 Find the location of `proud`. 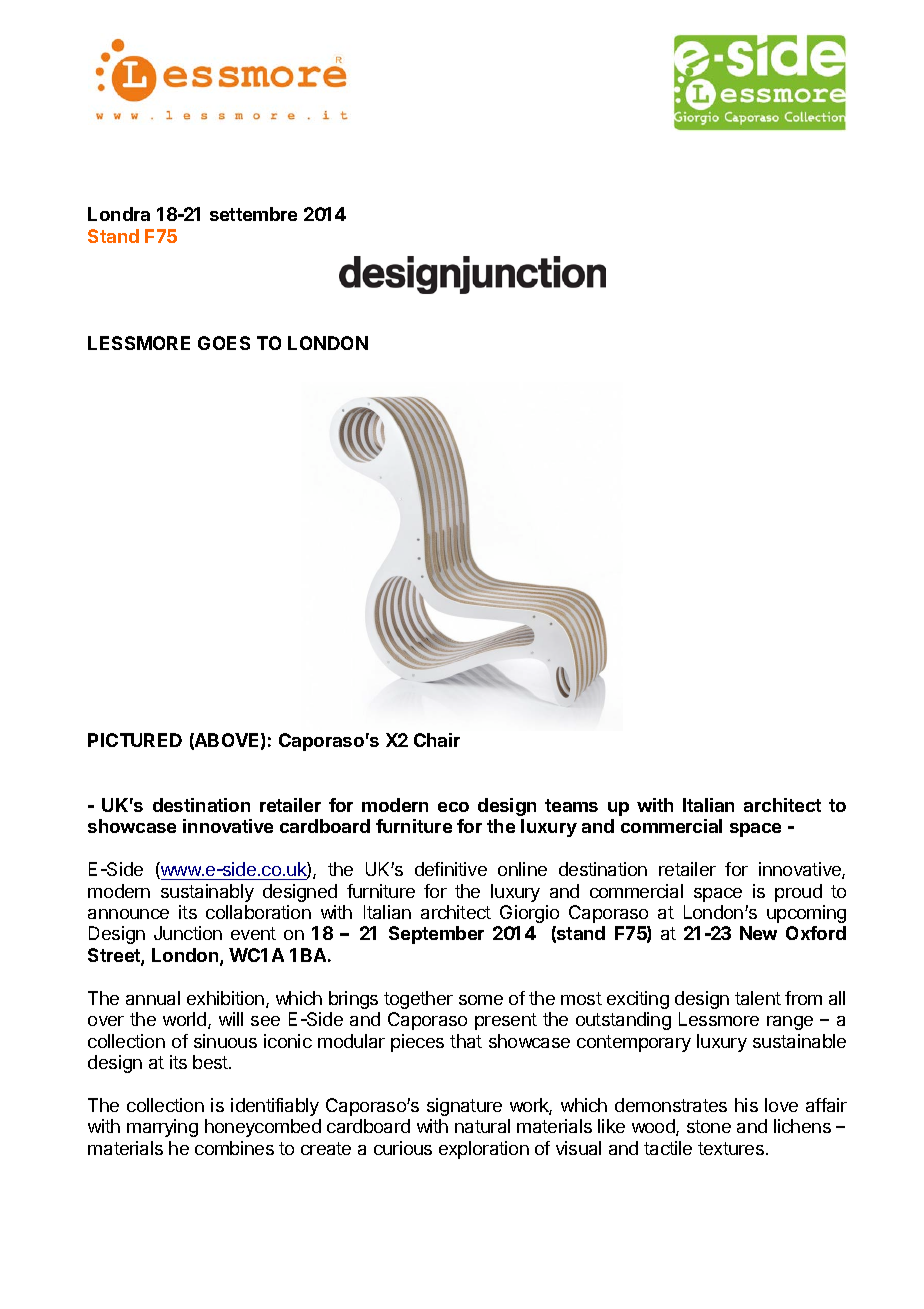

proud is located at coordinates (798, 893).
